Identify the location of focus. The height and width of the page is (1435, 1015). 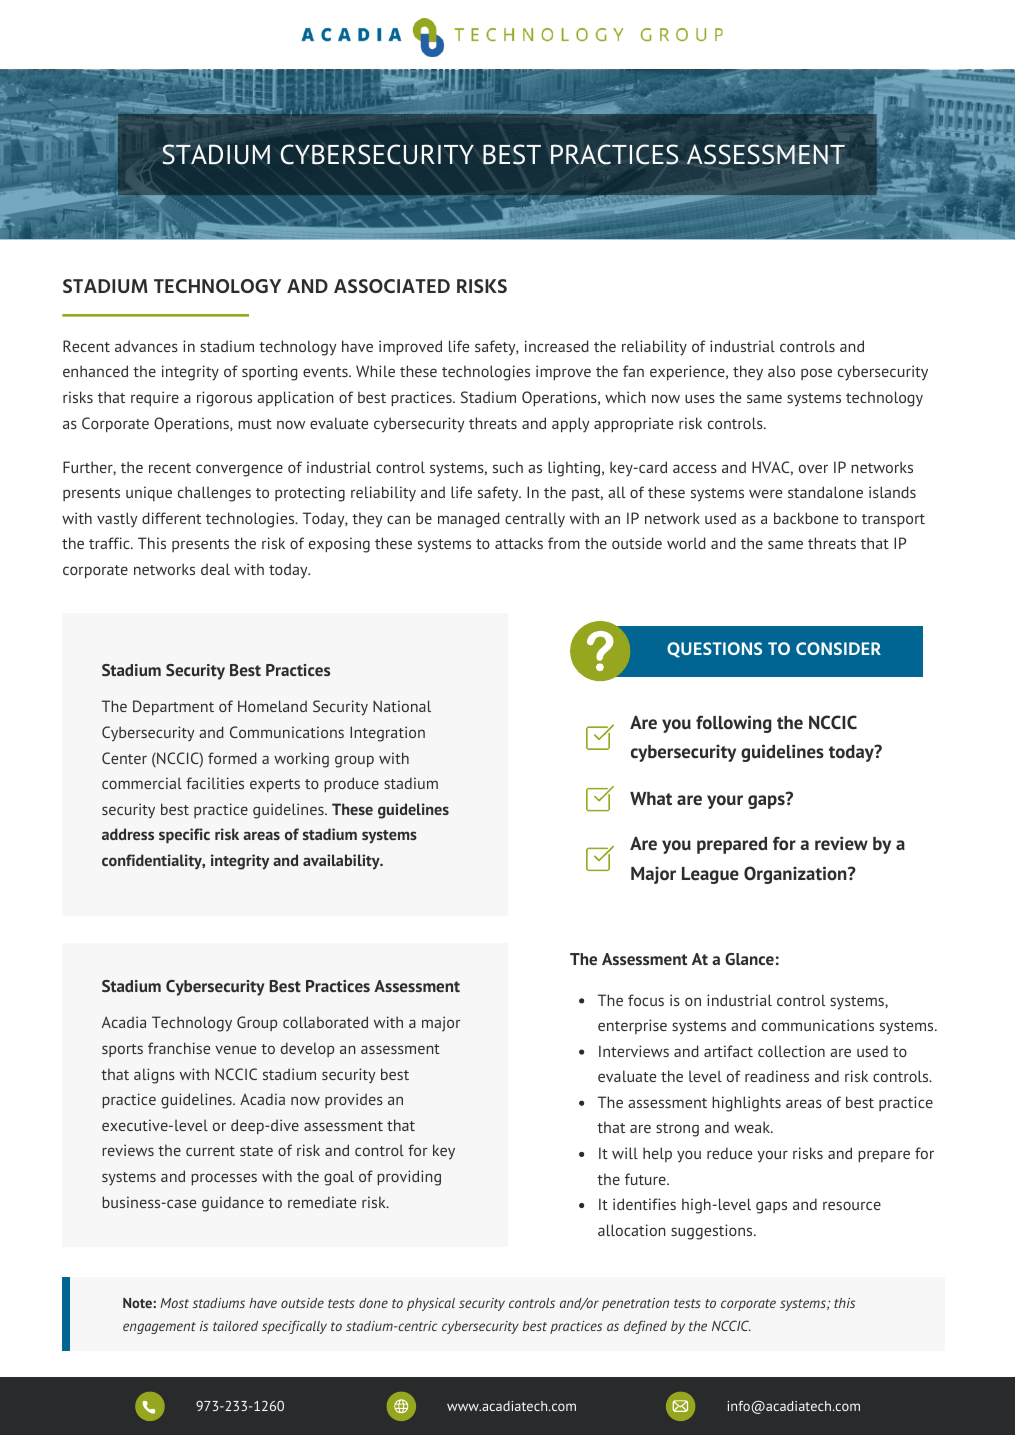
(646, 1000).
